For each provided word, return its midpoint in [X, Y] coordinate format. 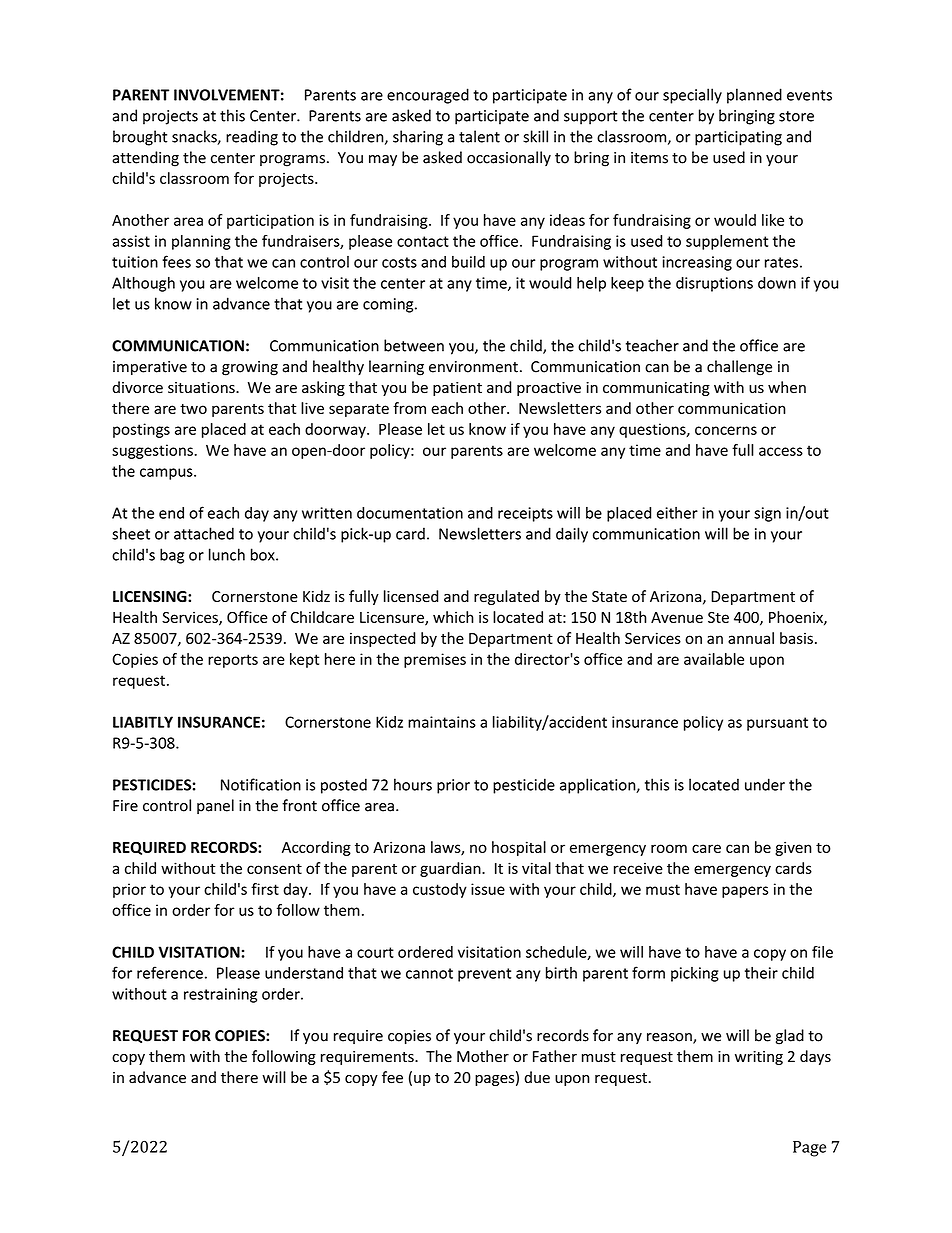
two [193, 409]
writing [759, 1058]
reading [252, 138]
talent [479, 136]
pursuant [777, 724]
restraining [220, 995]
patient [457, 389]
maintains [442, 722]
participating [738, 138]
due [537, 1077]
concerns [726, 430]
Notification [261, 784]
